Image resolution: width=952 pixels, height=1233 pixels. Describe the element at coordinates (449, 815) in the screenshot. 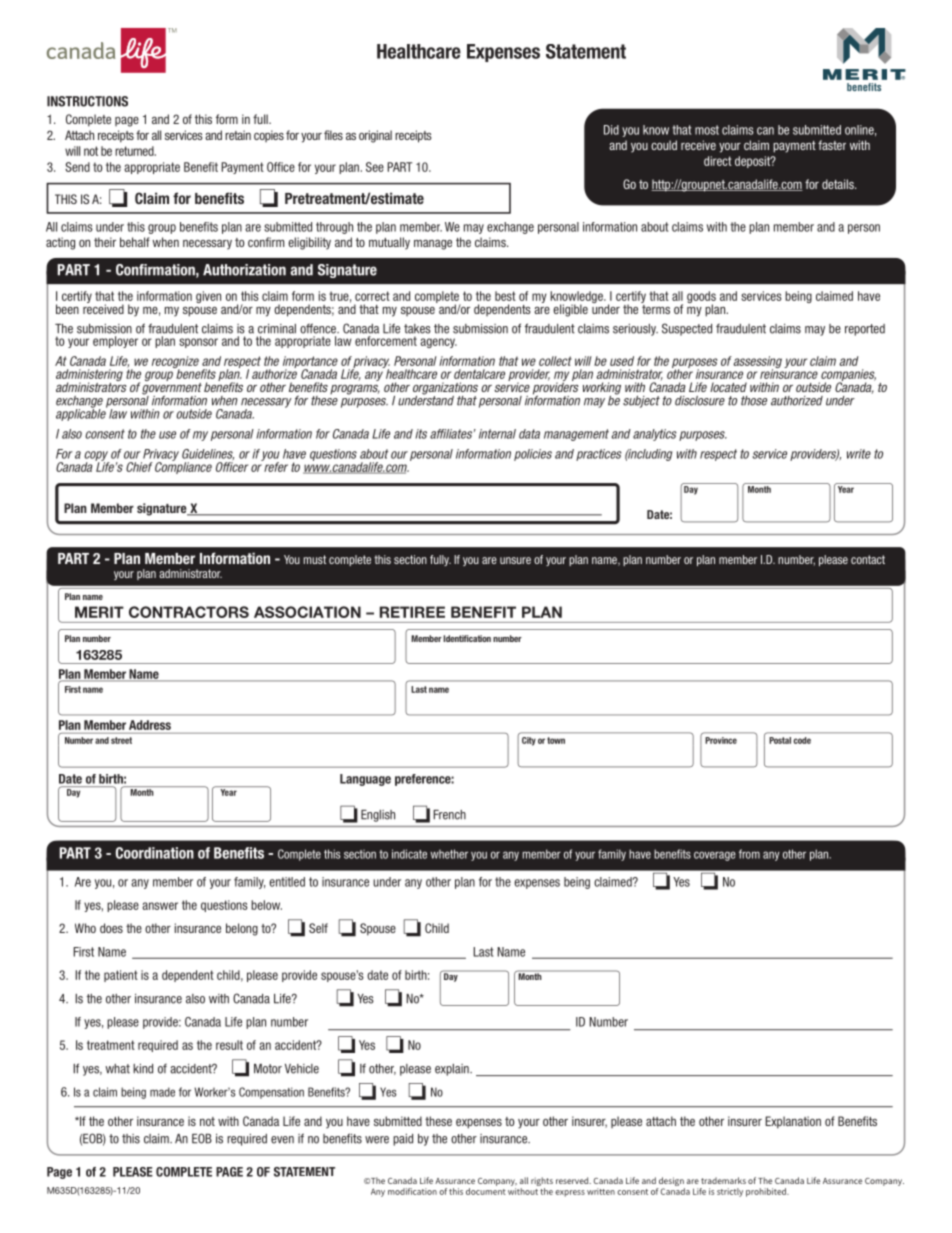

I see `French` at that location.
